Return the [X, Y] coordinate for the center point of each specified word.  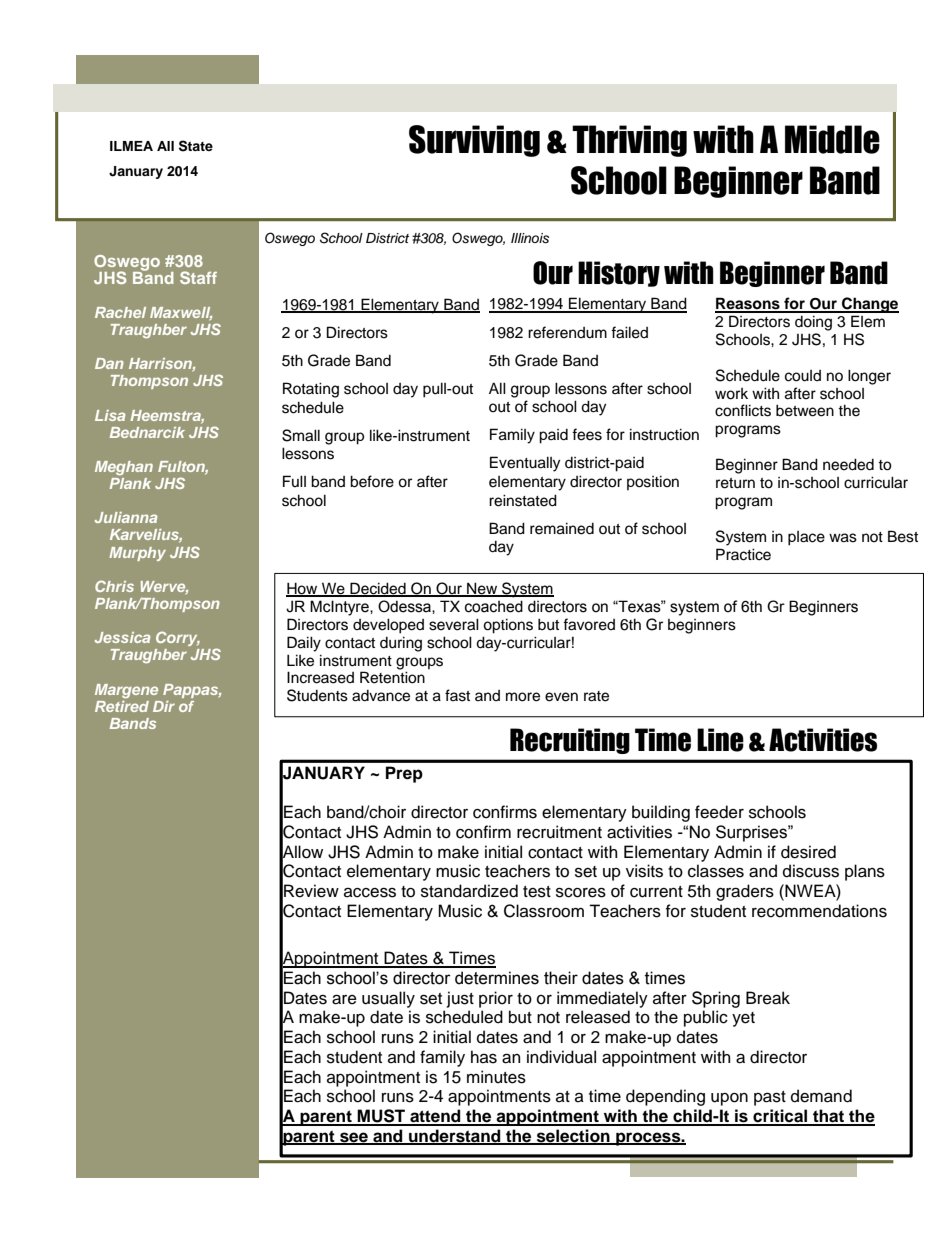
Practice [743, 554]
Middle [832, 139]
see [354, 1138]
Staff [198, 277]
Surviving [474, 141]
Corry [178, 638]
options [508, 626]
